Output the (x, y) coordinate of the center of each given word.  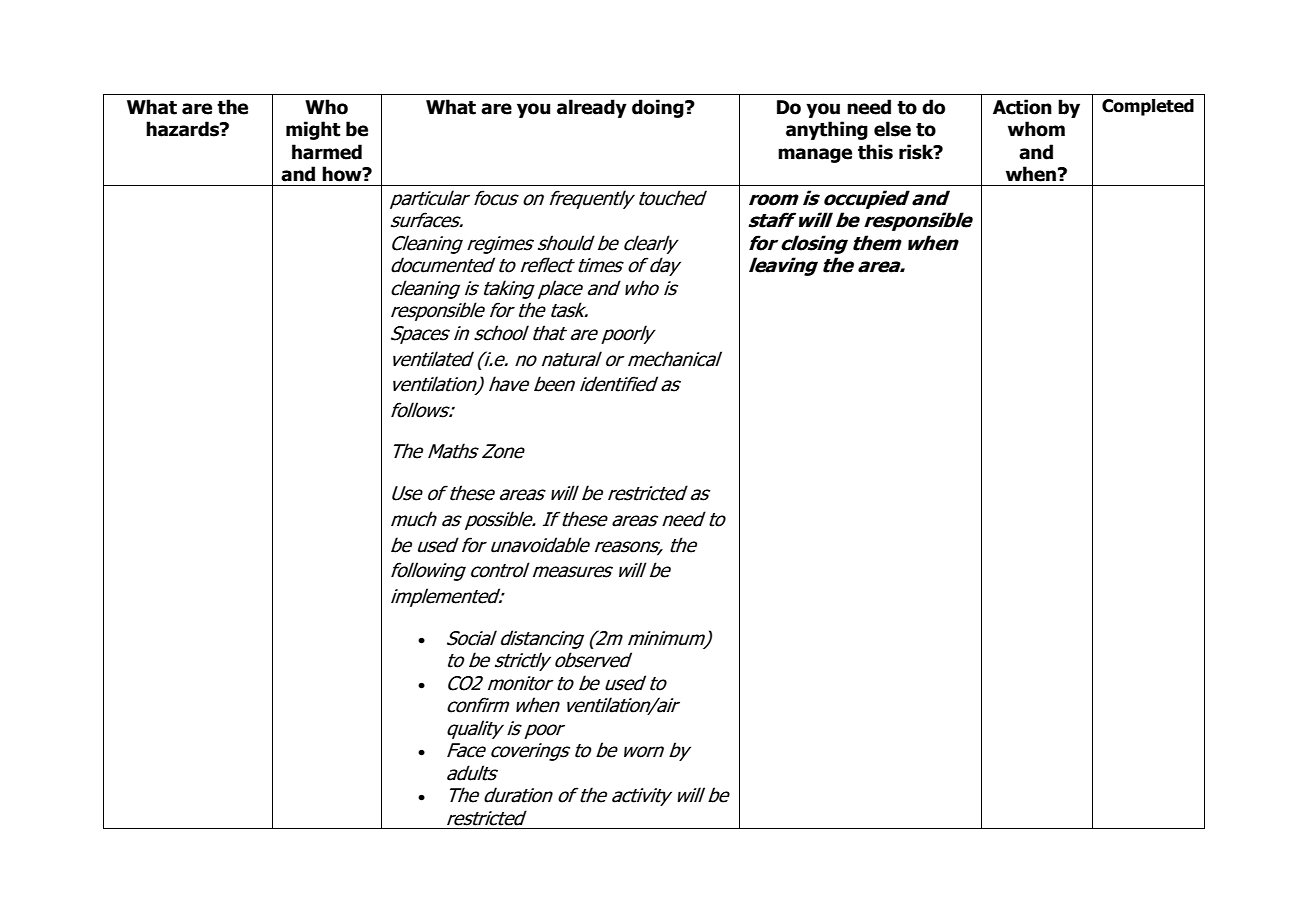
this (875, 152)
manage (815, 155)
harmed (327, 152)
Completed (1148, 107)
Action (1022, 107)
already (592, 108)
